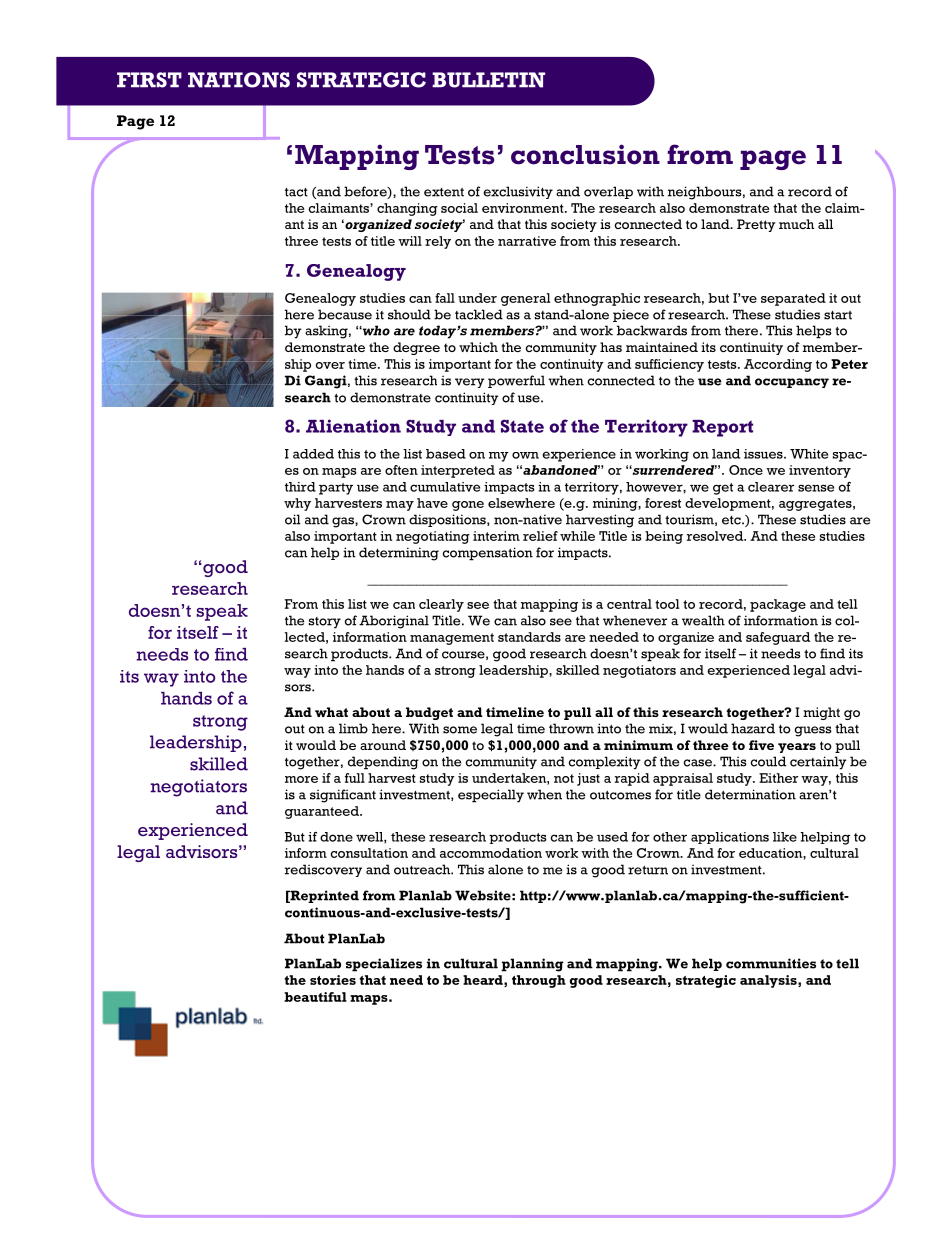 The width and height of the screenshot is (952, 1233). Describe the element at coordinates (452, 639) in the screenshot. I see `management` at that location.
